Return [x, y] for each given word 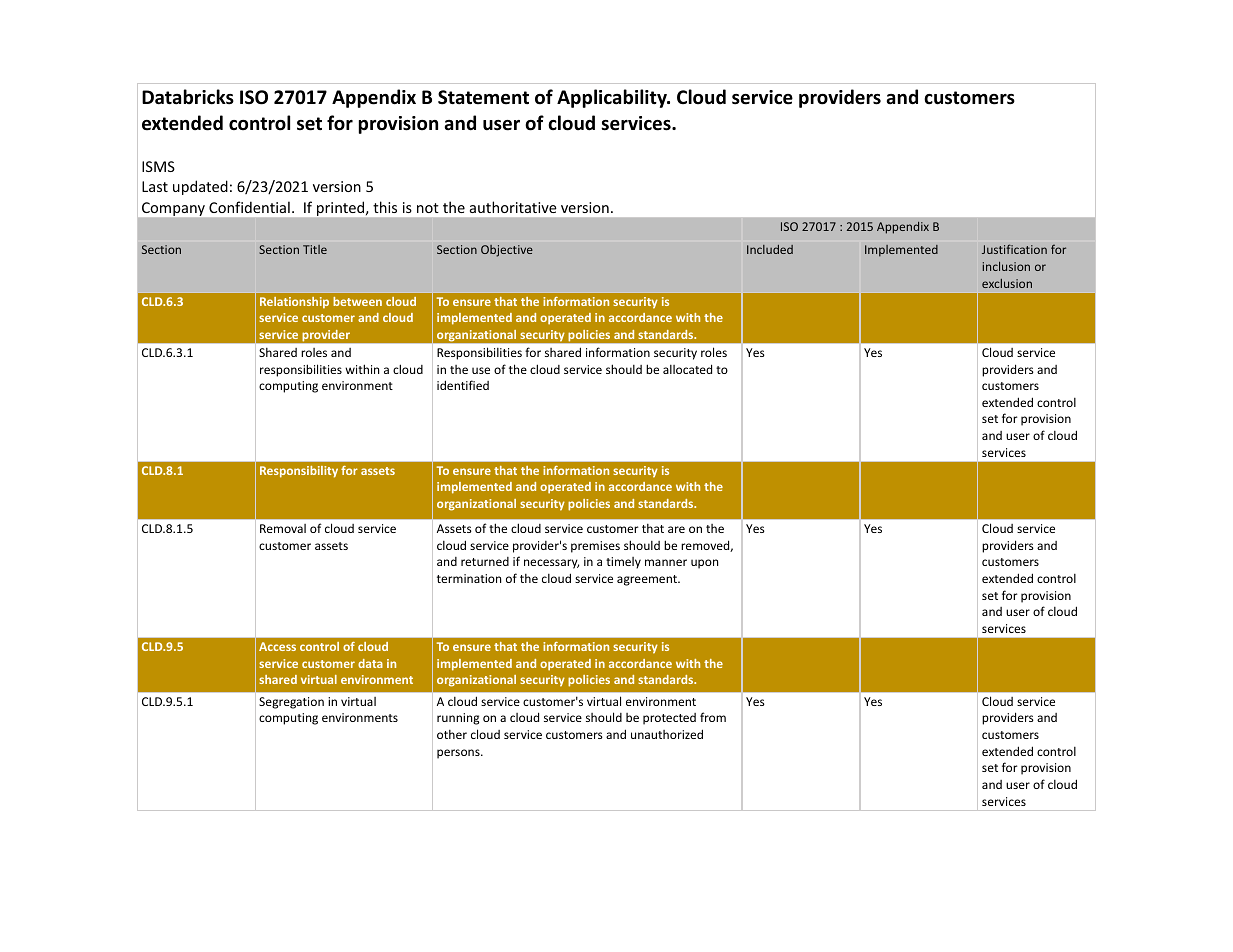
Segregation [291, 703]
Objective [507, 251]
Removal [283, 528]
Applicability [613, 98]
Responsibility [299, 472]
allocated [687, 369]
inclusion [1006, 266]
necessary [551, 564]
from [713, 717]
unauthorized [667, 734]
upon [704, 564]
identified [463, 385]
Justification [1014, 249]
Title [315, 249]
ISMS [158, 166]
